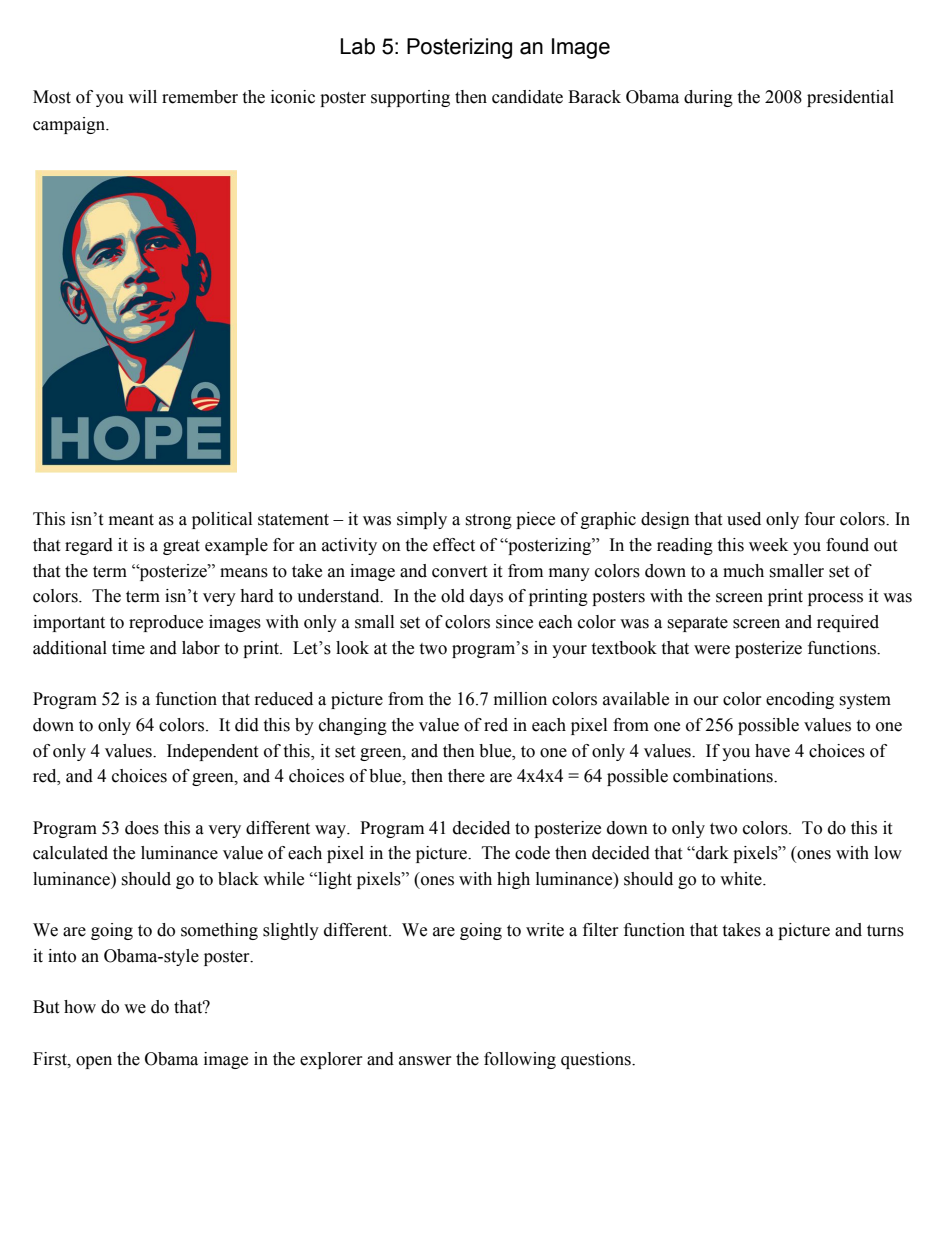 The image size is (952, 1233). I want to click on open, so click(94, 1062).
